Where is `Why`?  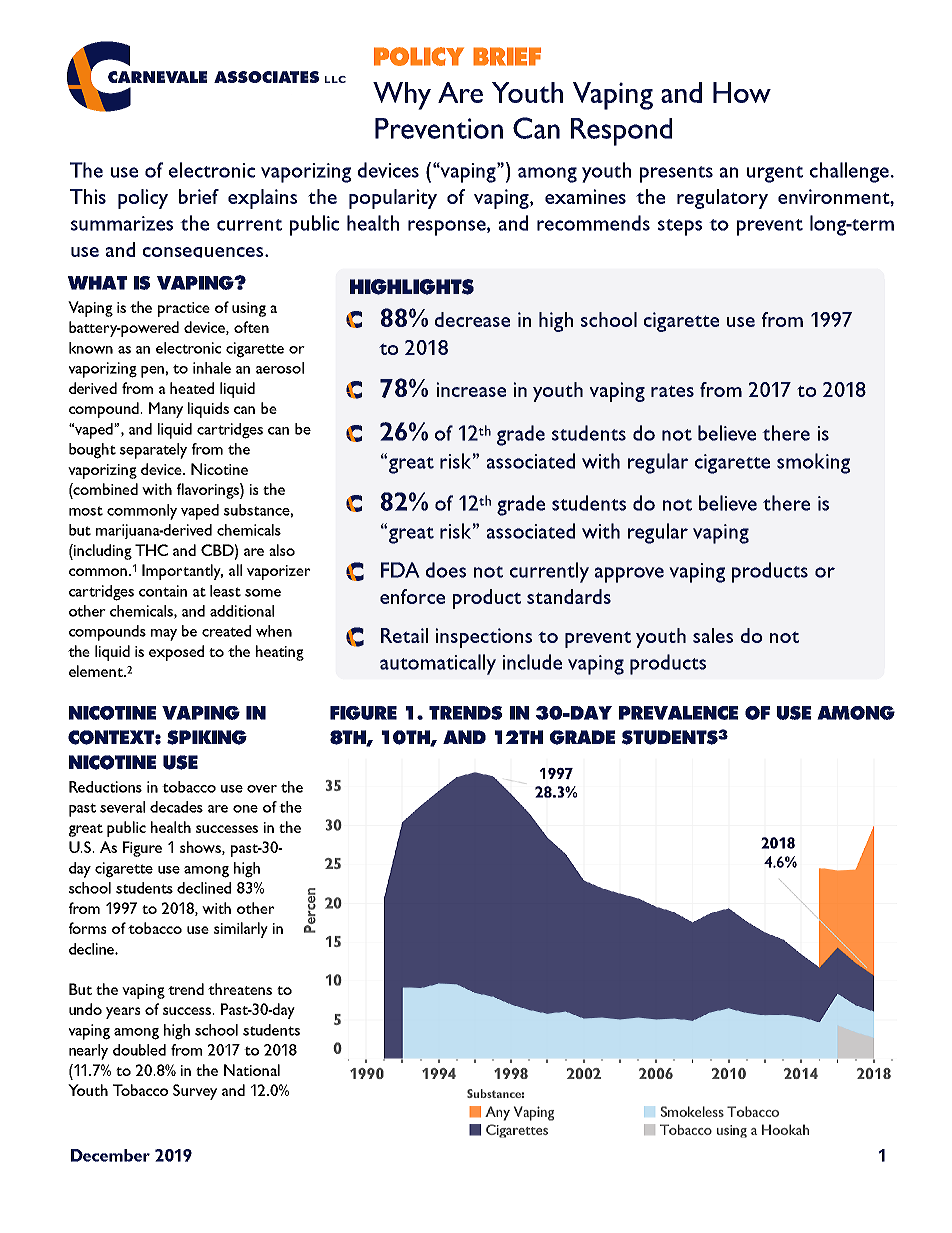
Why is located at coordinates (402, 96).
